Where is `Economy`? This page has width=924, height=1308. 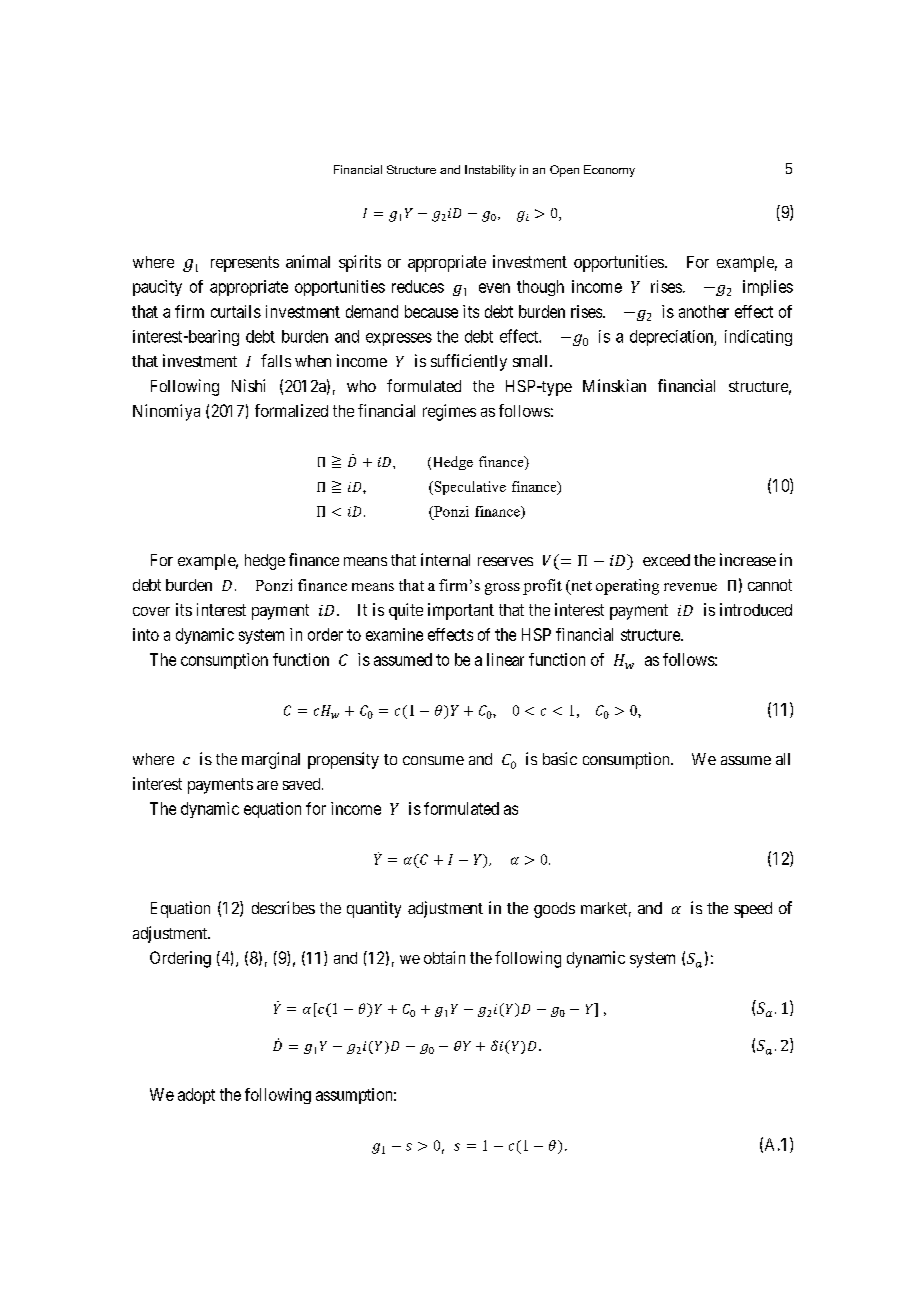 Economy is located at coordinates (609, 171).
